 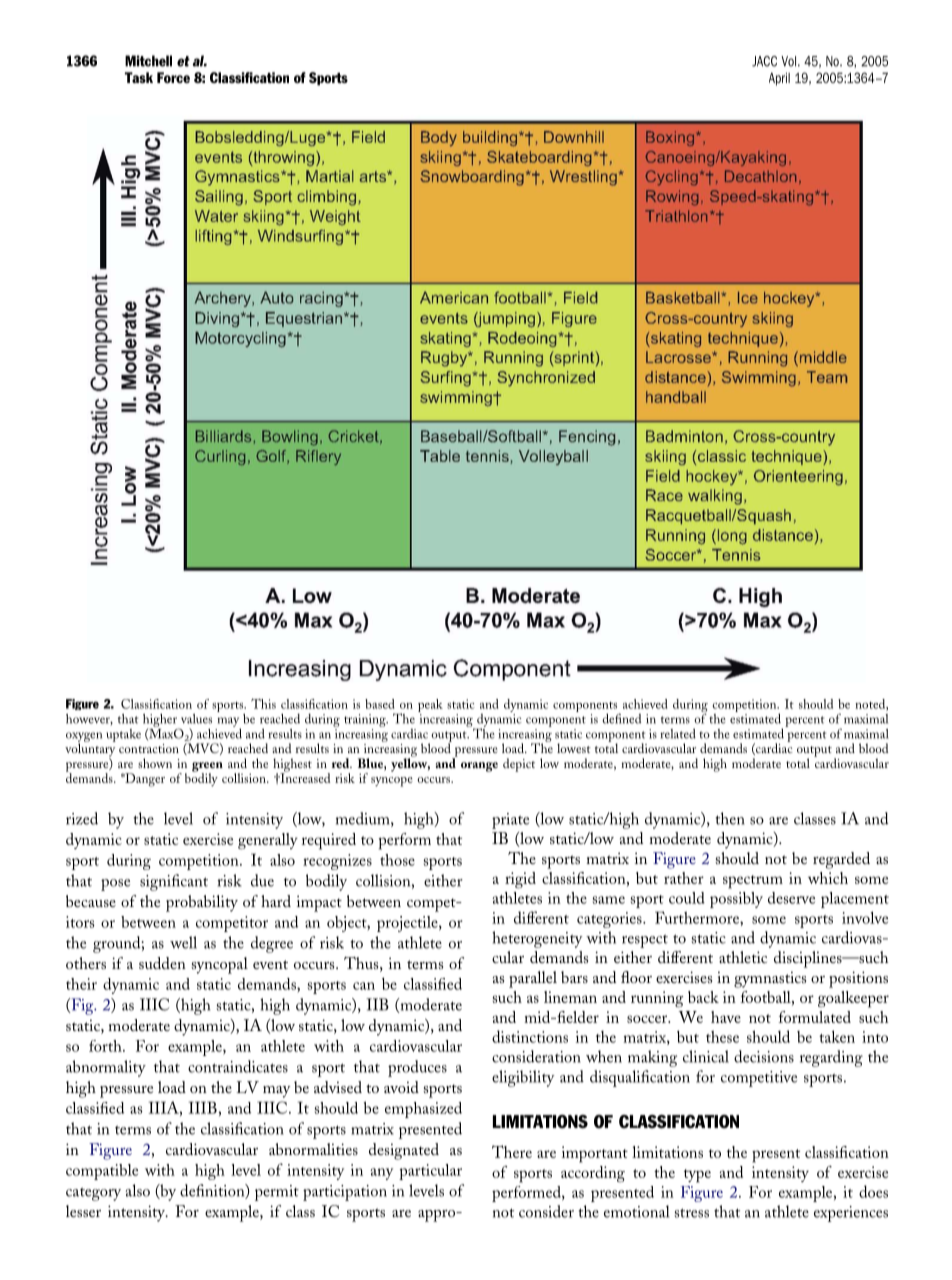 What do you see at coordinates (512, 1151) in the screenshot?
I see `There` at bounding box center [512, 1151].
